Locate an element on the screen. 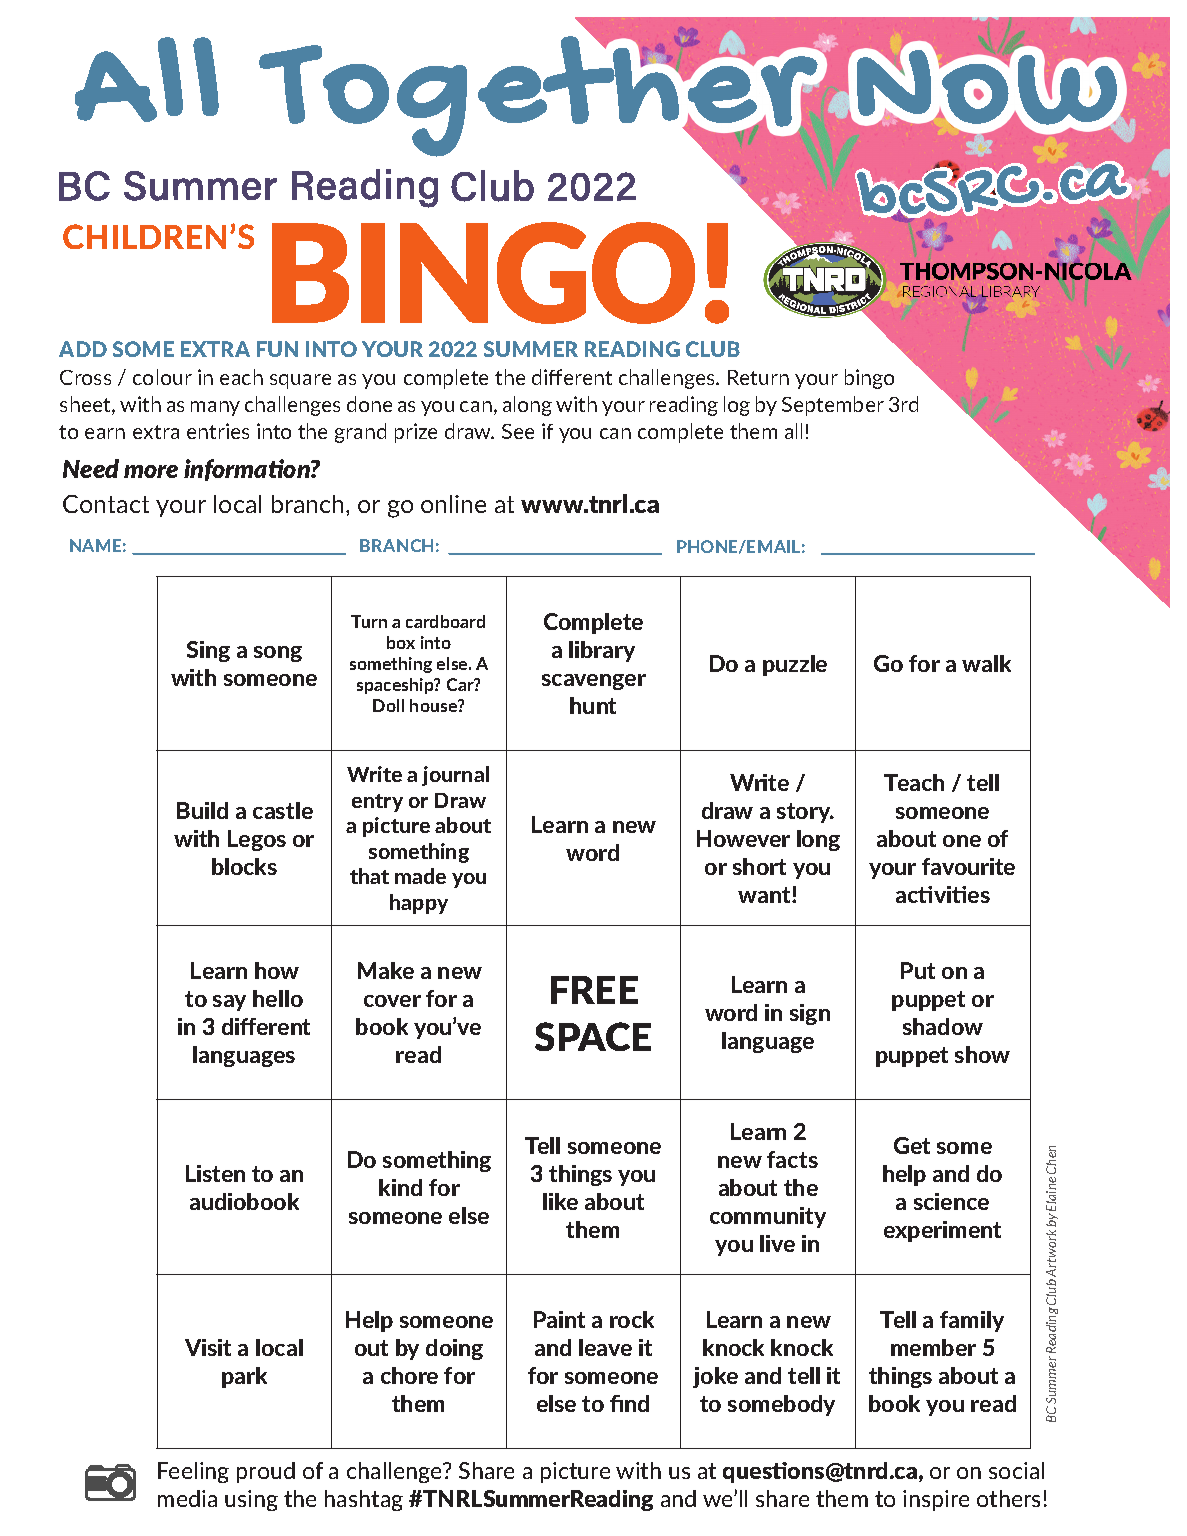  colour is located at coordinates (162, 377).
